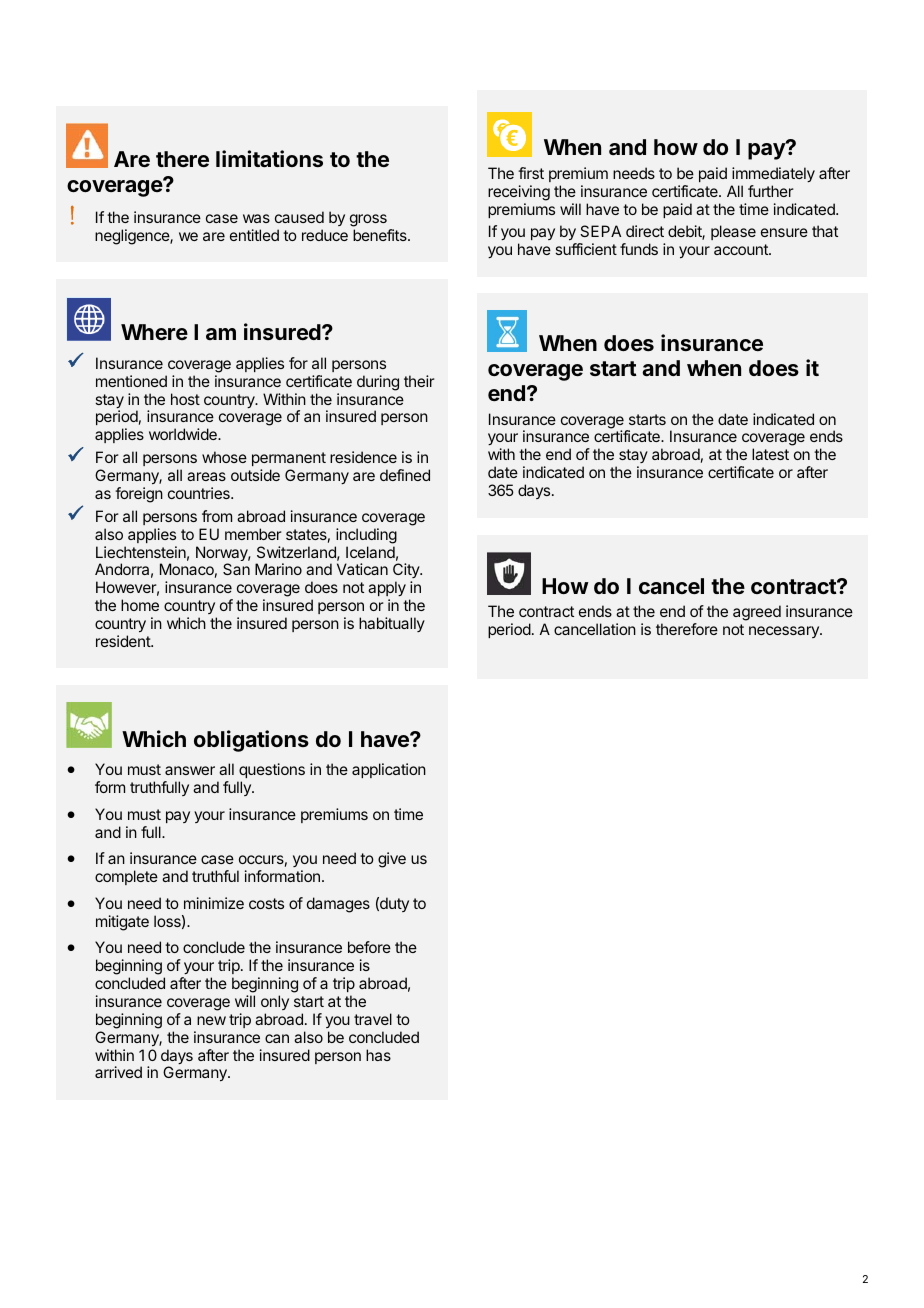 This document has width=924, height=1308. I want to click on latest, so click(770, 454).
